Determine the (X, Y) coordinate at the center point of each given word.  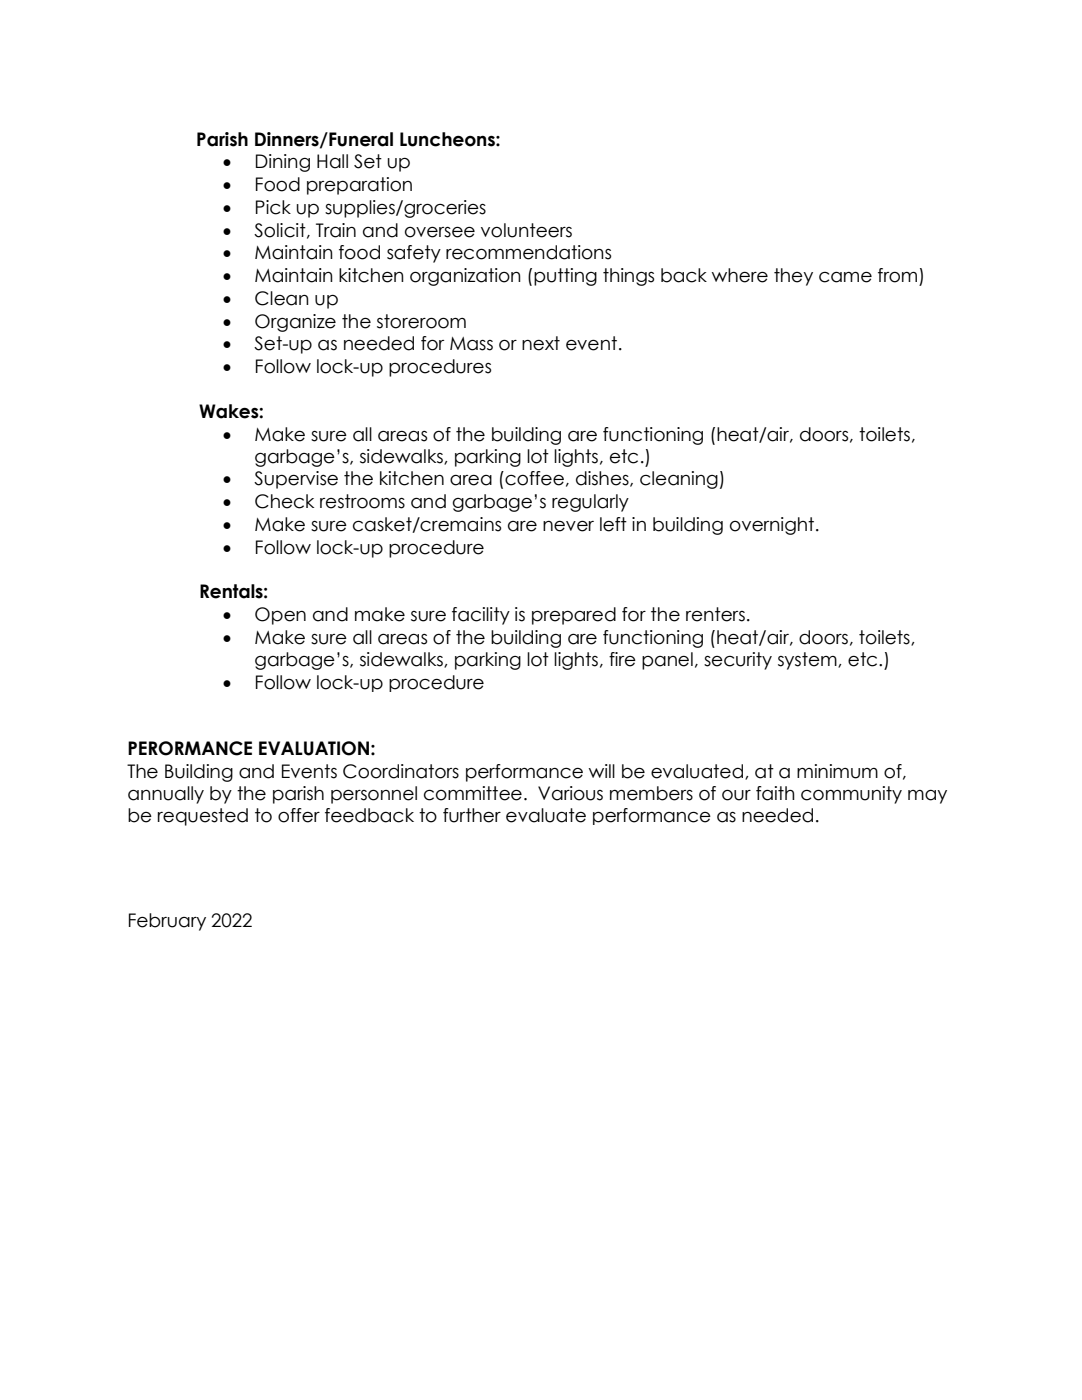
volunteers (526, 230)
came (845, 277)
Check (284, 501)
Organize (295, 323)
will (602, 771)
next (541, 343)
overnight (772, 526)
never (568, 526)
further (472, 815)
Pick (273, 207)
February (167, 922)
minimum (837, 771)
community (851, 795)
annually (166, 795)
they (793, 277)
